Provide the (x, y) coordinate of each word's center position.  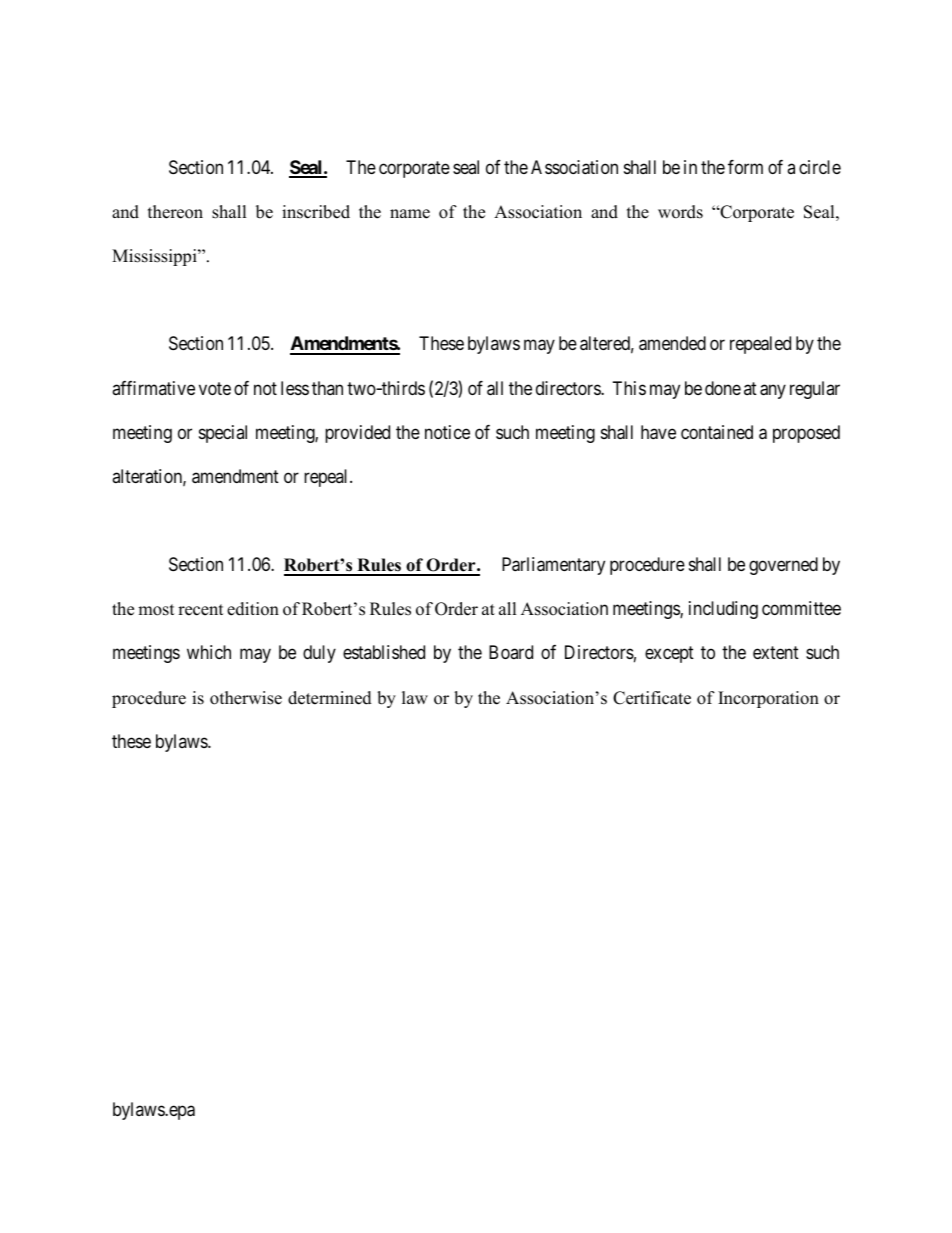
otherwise (246, 698)
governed (783, 566)
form (745, 167)
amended (672, 343)
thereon (175, 212)
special (223, 434)
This (629, 388)
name (410, 214)
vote (215, 388)
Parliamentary (553, 566)
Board (511, 652)
